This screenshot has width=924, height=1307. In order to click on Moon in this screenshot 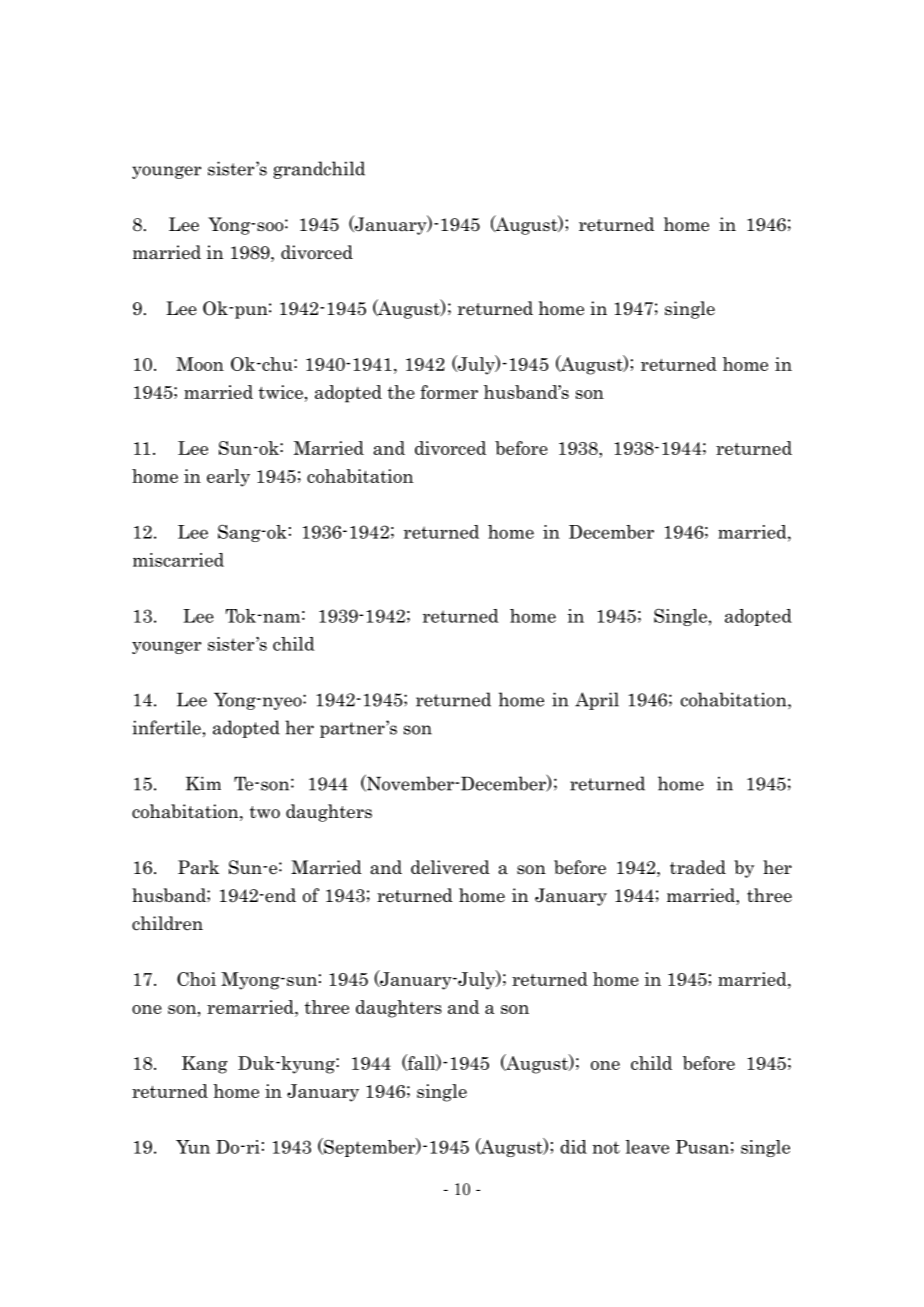, I will do `click(200, 364)`.
